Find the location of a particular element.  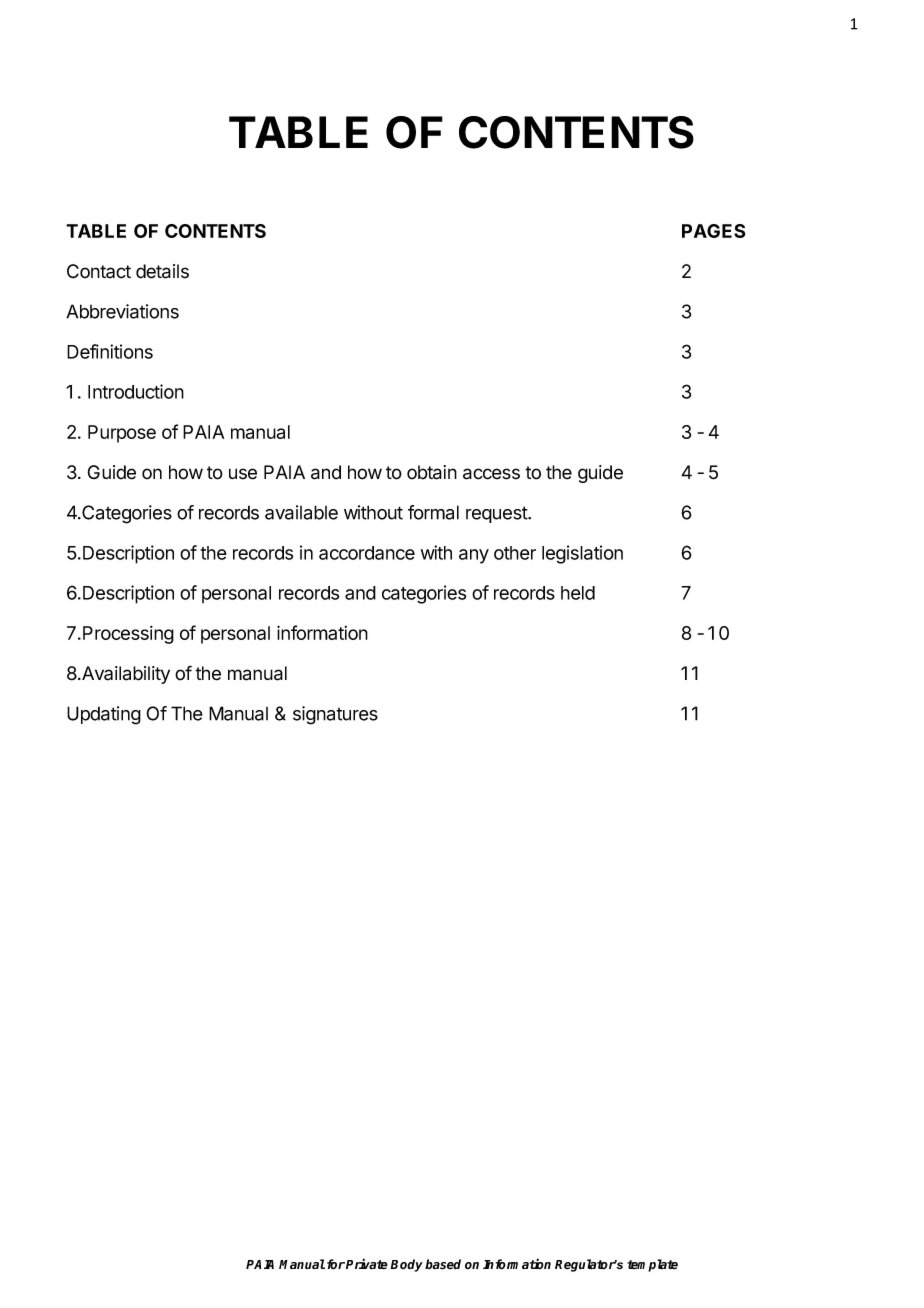

based is located at coordinates (443, 1264).
